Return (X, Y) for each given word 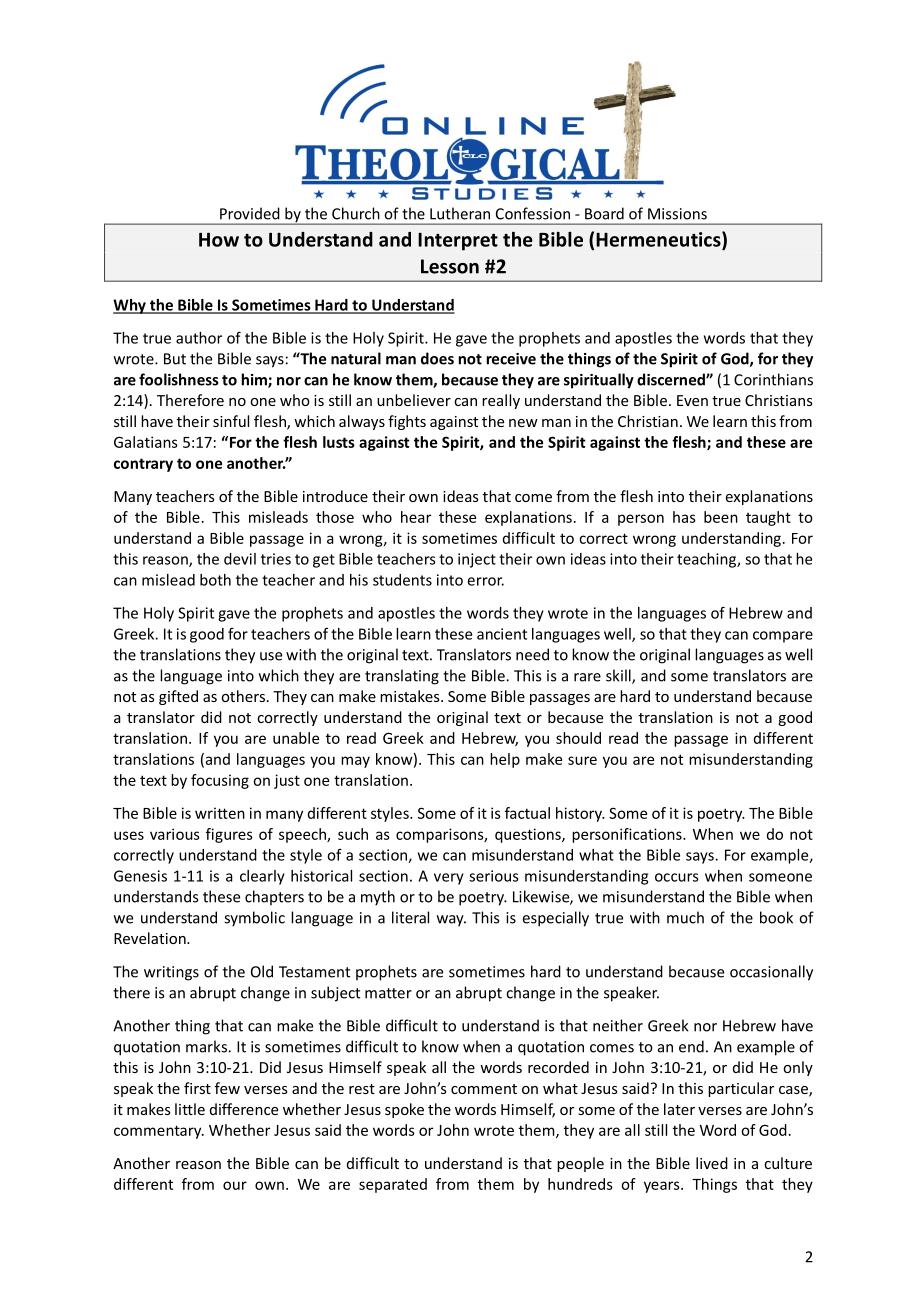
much (685, 917)
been (721, 517)
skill (619, 676)
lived (712, 1163)
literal (410, 917)
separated (393, 1185)
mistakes (411, 696)
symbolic (254, 919)
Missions (677, 214)
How (219, 239)
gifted (178, 697)
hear (416, 517)
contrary (143, 465)
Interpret (458, 241)
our (235, 1185)
